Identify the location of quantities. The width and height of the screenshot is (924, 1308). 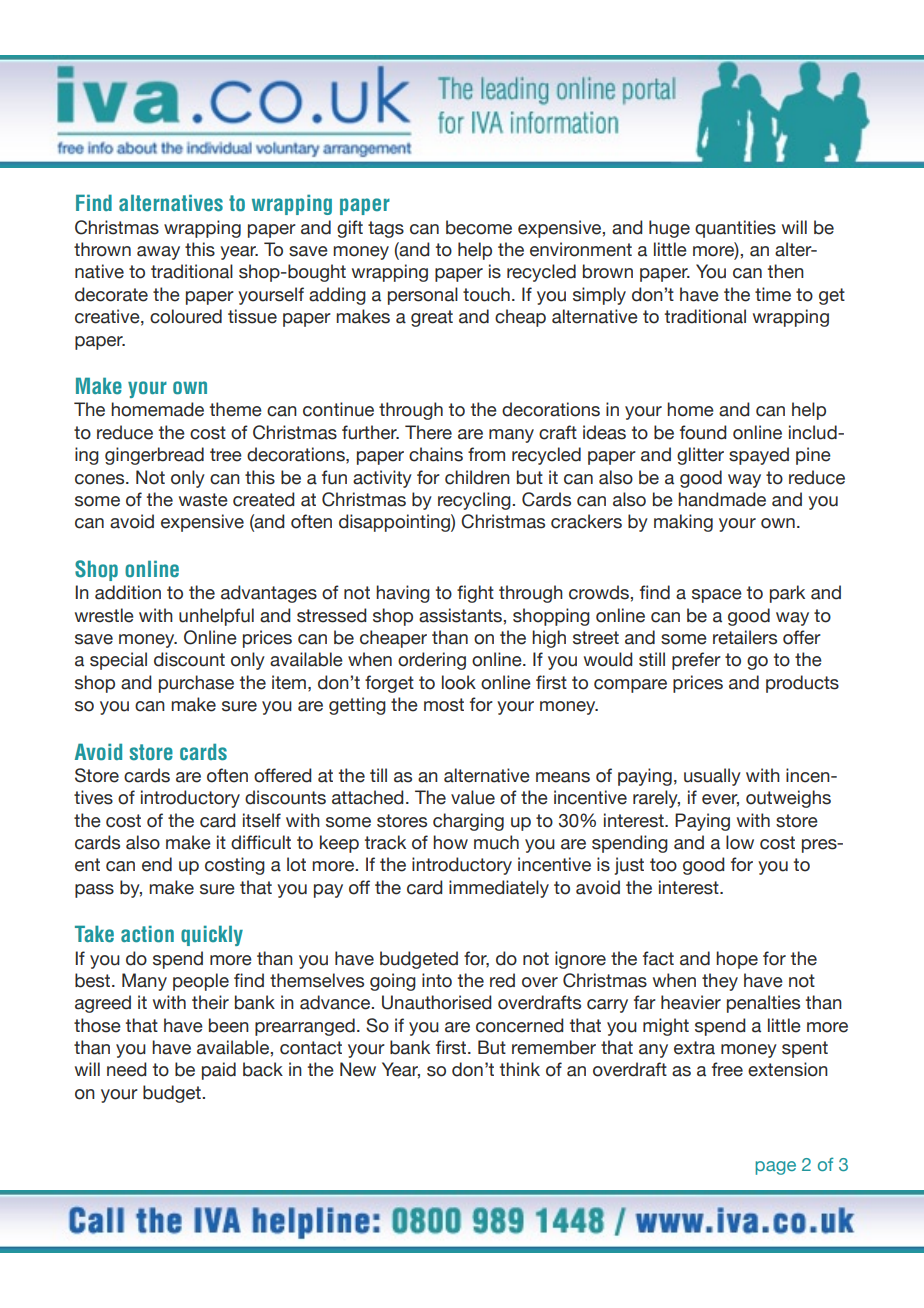
(735, 229).
